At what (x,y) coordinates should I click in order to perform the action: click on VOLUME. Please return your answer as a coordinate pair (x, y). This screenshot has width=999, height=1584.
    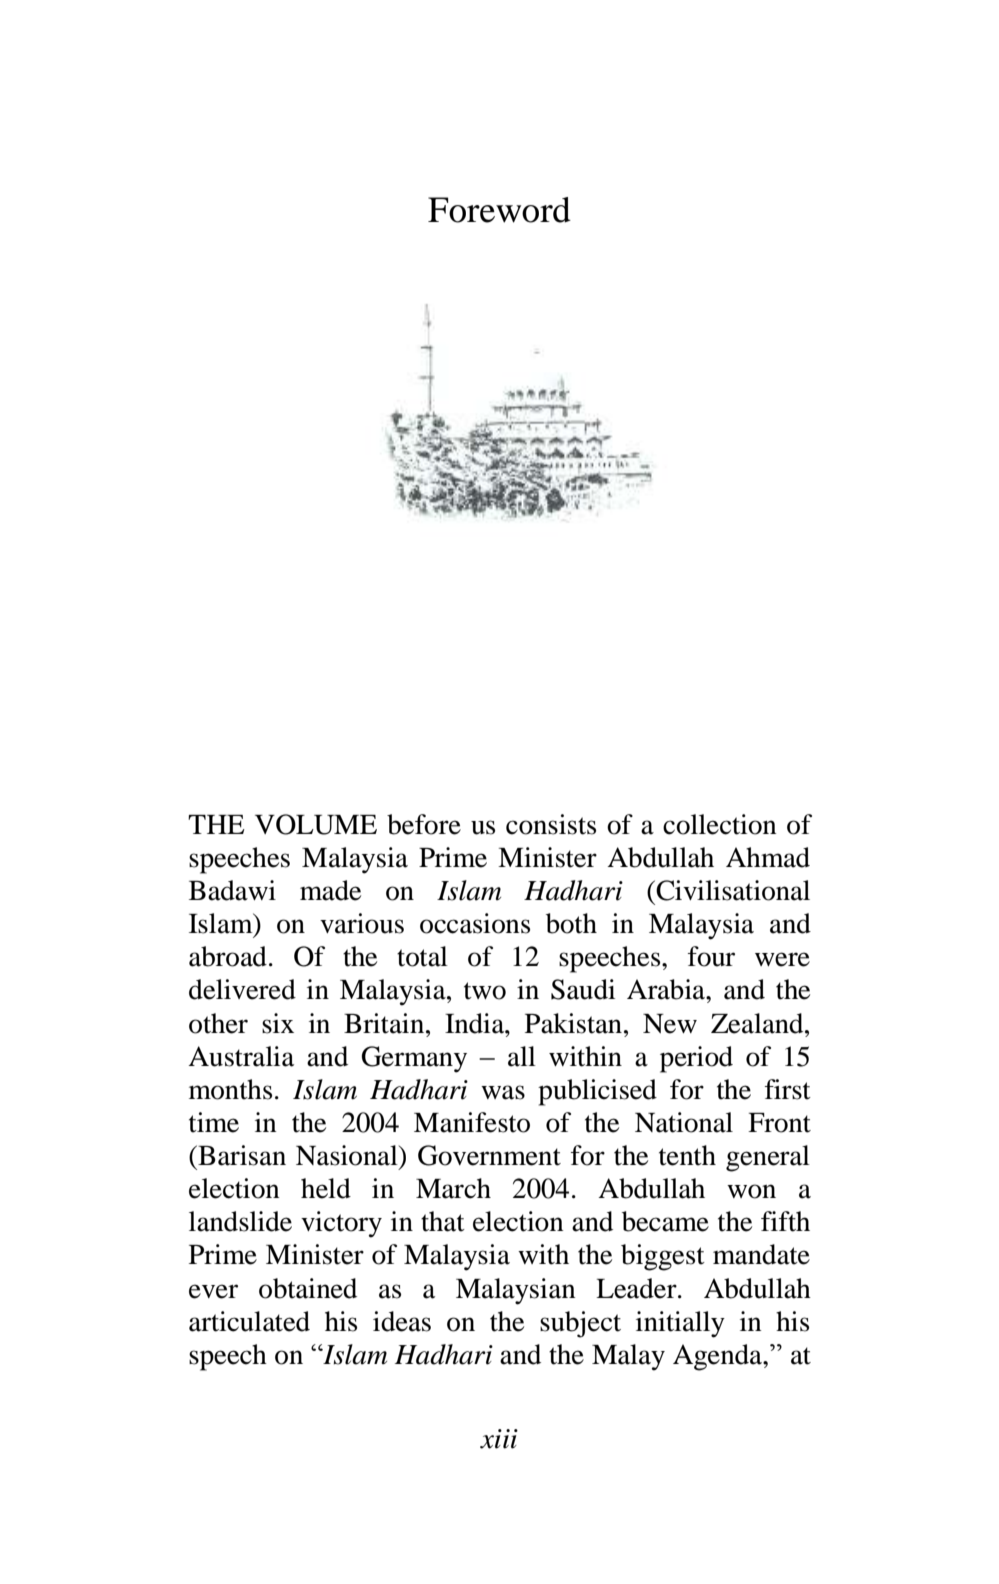
    Looking at the image, I should click on (316, 824).
